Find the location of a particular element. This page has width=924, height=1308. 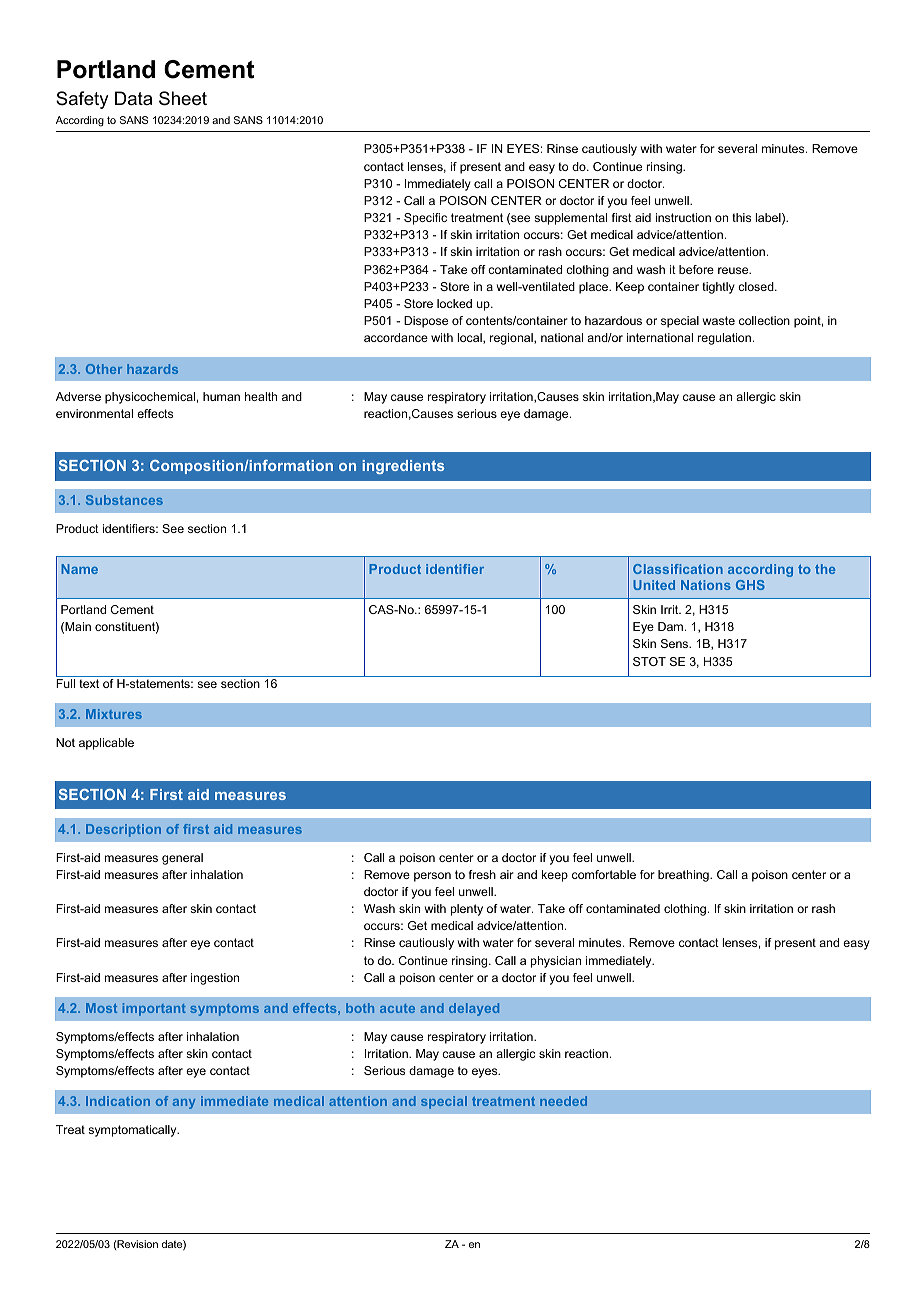

Name is located at coordinates (79, 569).
